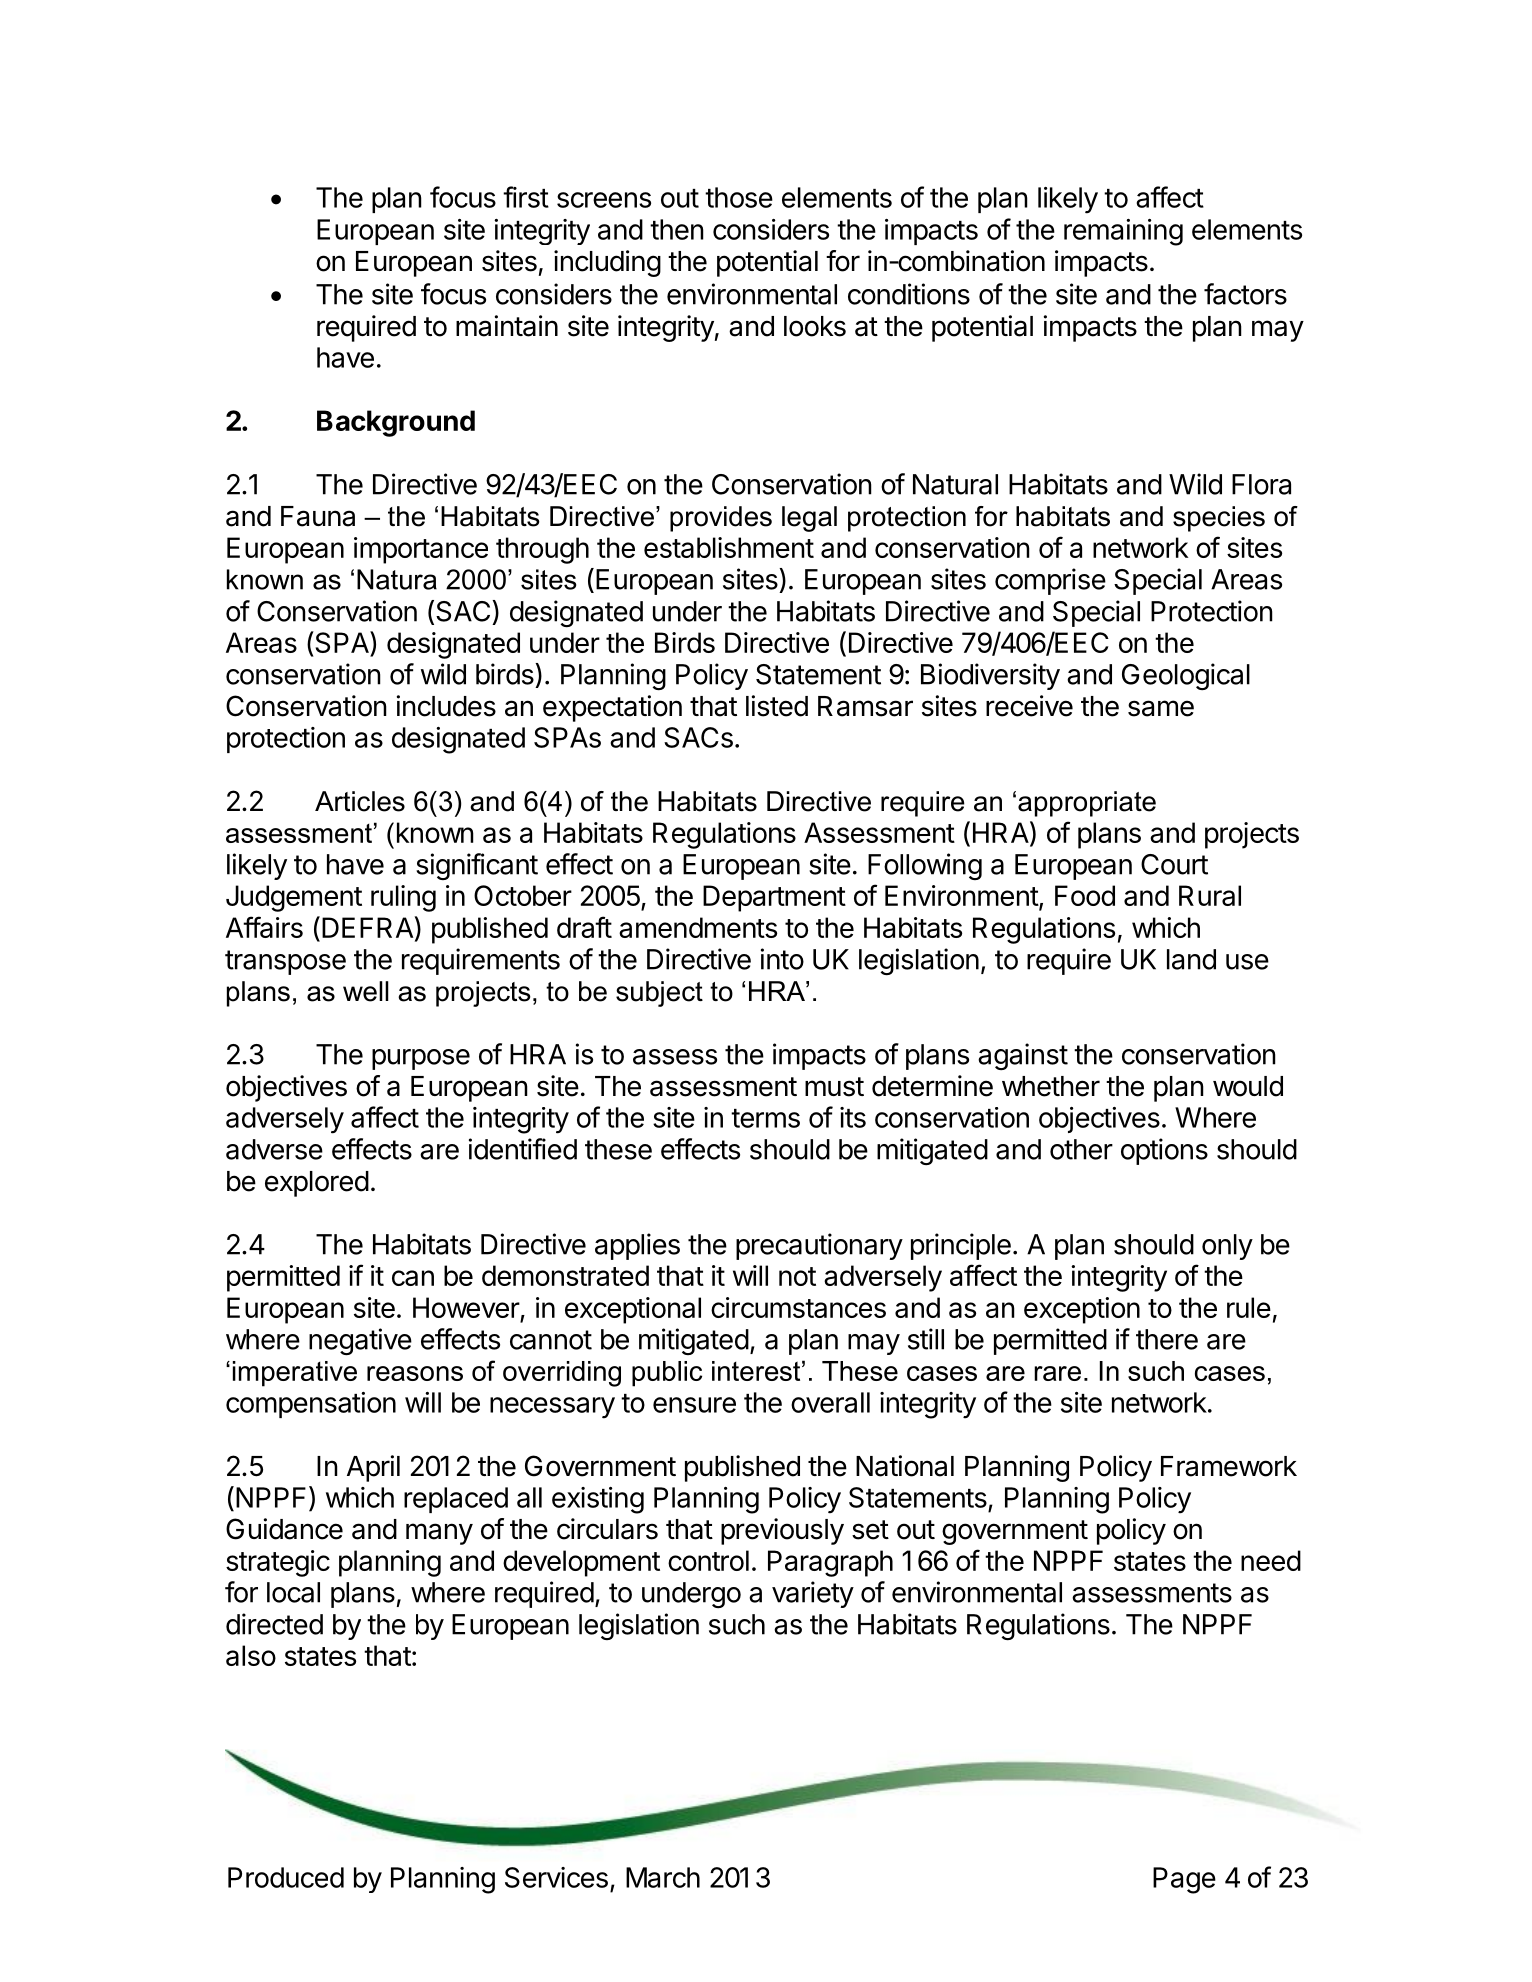 This screenshot has width=1532, height=1982. Describe the element at coordinates (1229, 1466) in the screenshot. I see `Framework` at that location.
